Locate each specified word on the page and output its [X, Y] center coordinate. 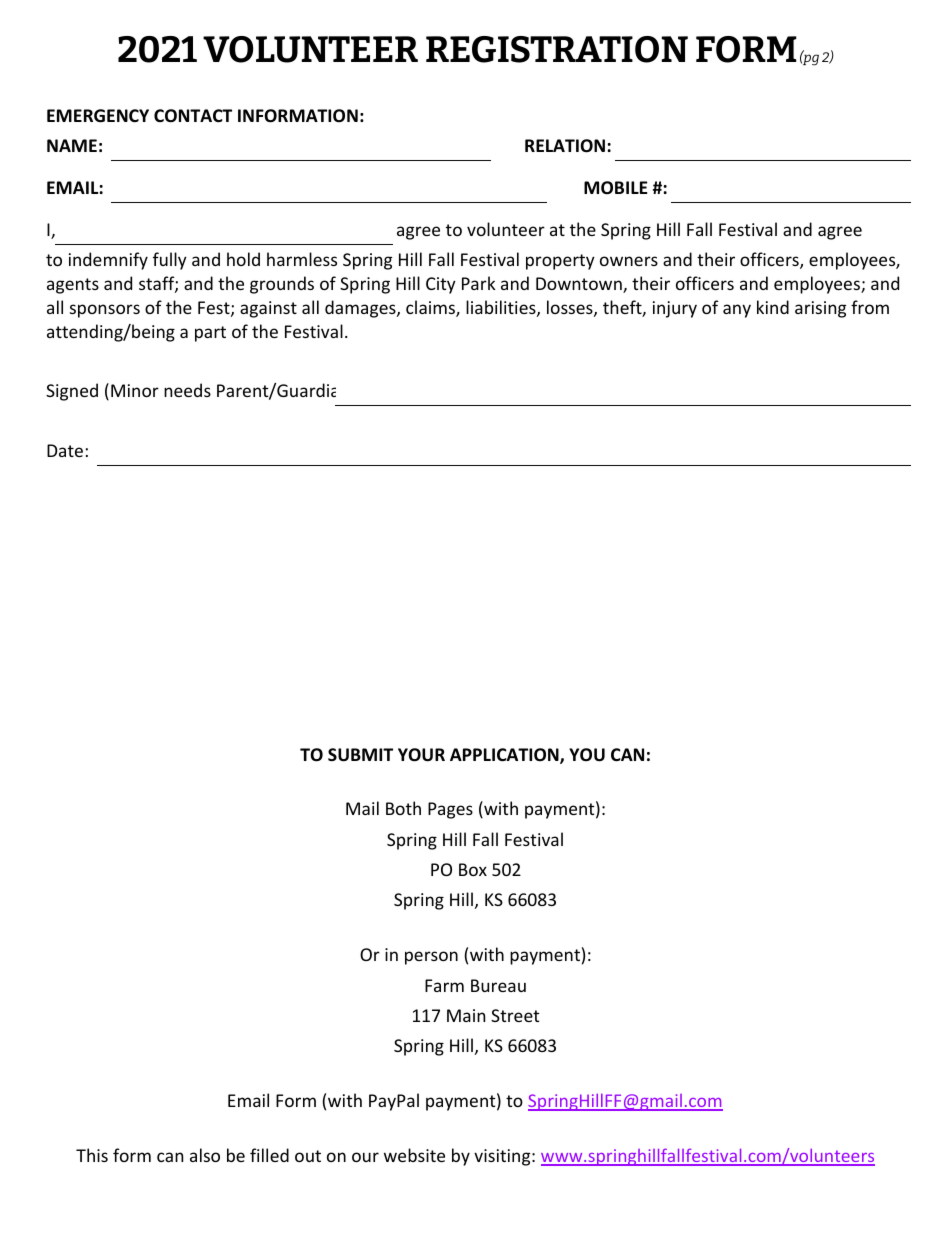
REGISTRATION [557, 49]
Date [65, 450]
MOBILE [615, 187]
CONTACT [193, 116]
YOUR [421, 755]
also [205, 1155]
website [414, 1155]
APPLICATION [505, 756]
